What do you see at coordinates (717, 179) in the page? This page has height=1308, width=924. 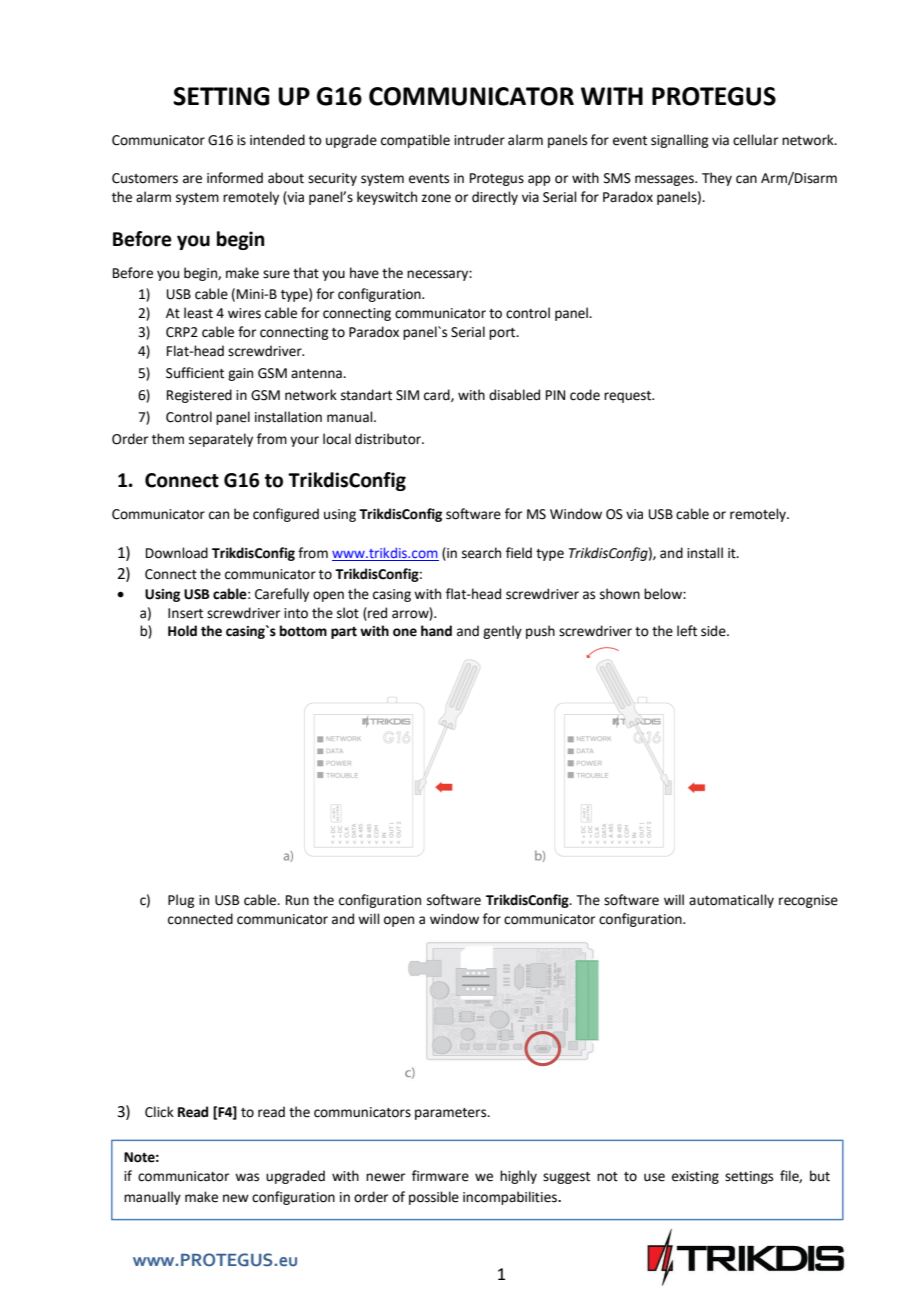 I see `They` at bounding box center [717, 179].
